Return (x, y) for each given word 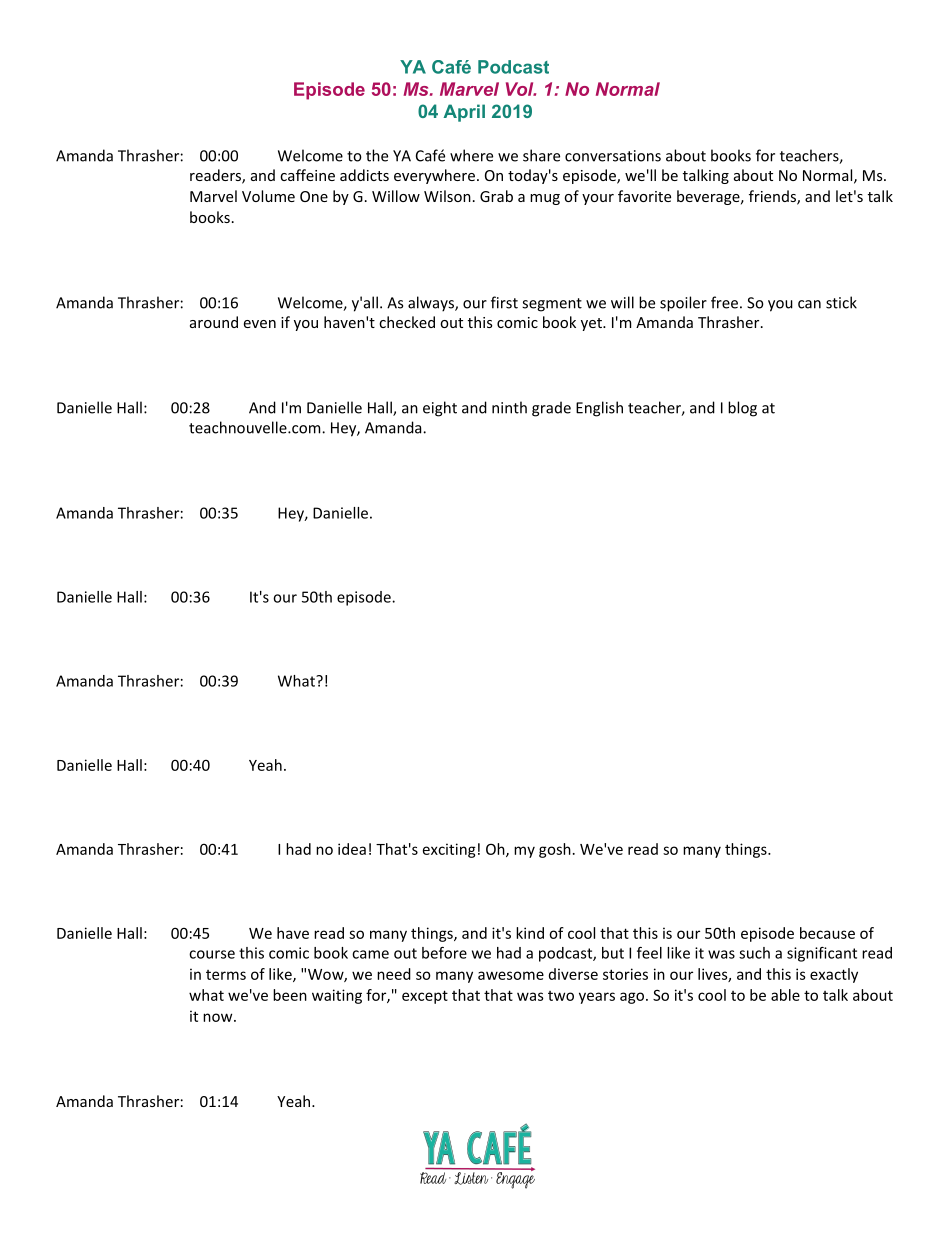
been (290, 995)
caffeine (307, 175)
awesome (511, 975)
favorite (644, 196)
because (827, 933)
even (260, 324)
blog (742, 409)
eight (440, 409)
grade (551, 409)
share (541, 155)
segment (552, 305)
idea (352, 849)
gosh (555, 850)
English (599, 409)
